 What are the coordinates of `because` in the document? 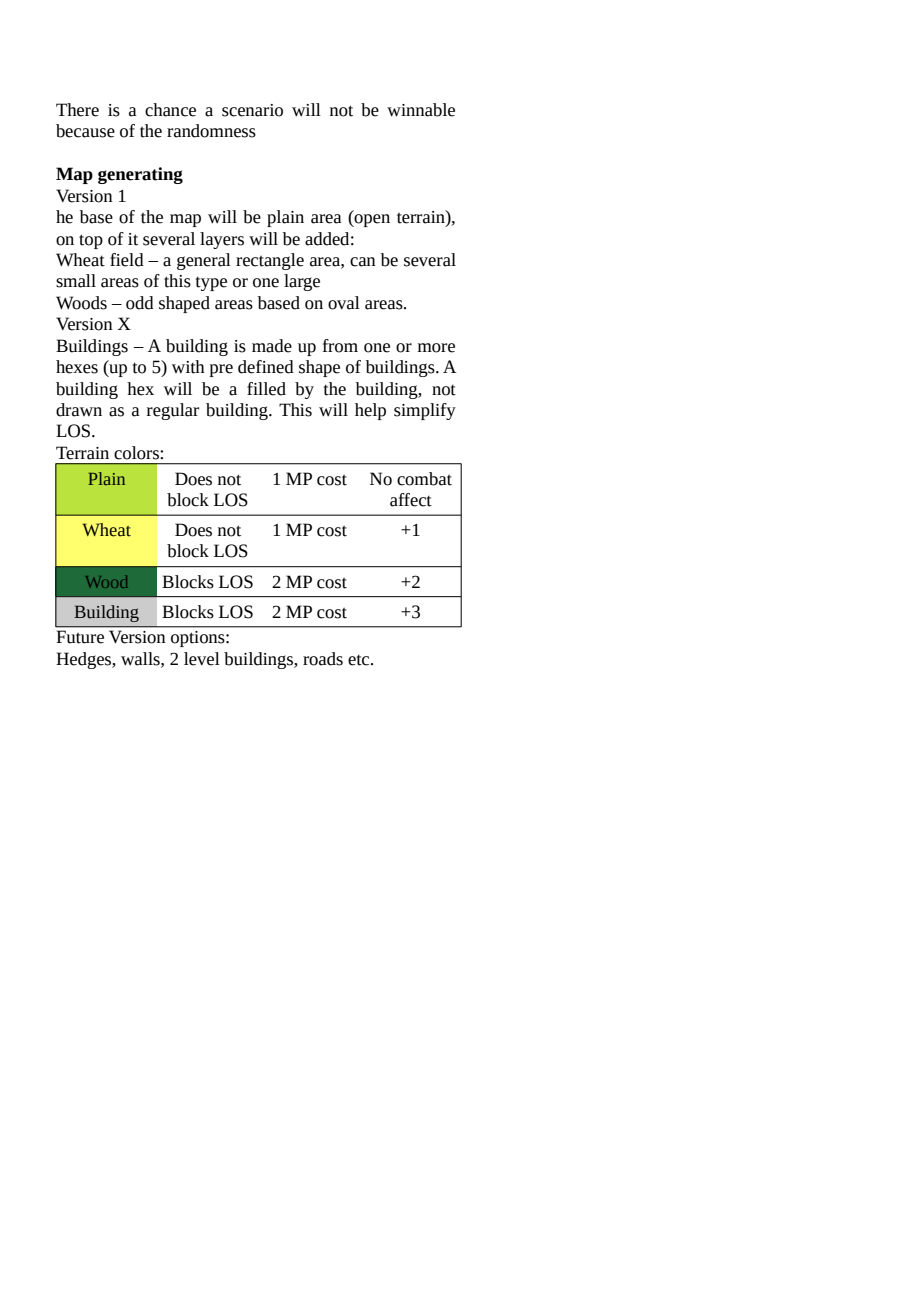 It's located at (85, 131).
